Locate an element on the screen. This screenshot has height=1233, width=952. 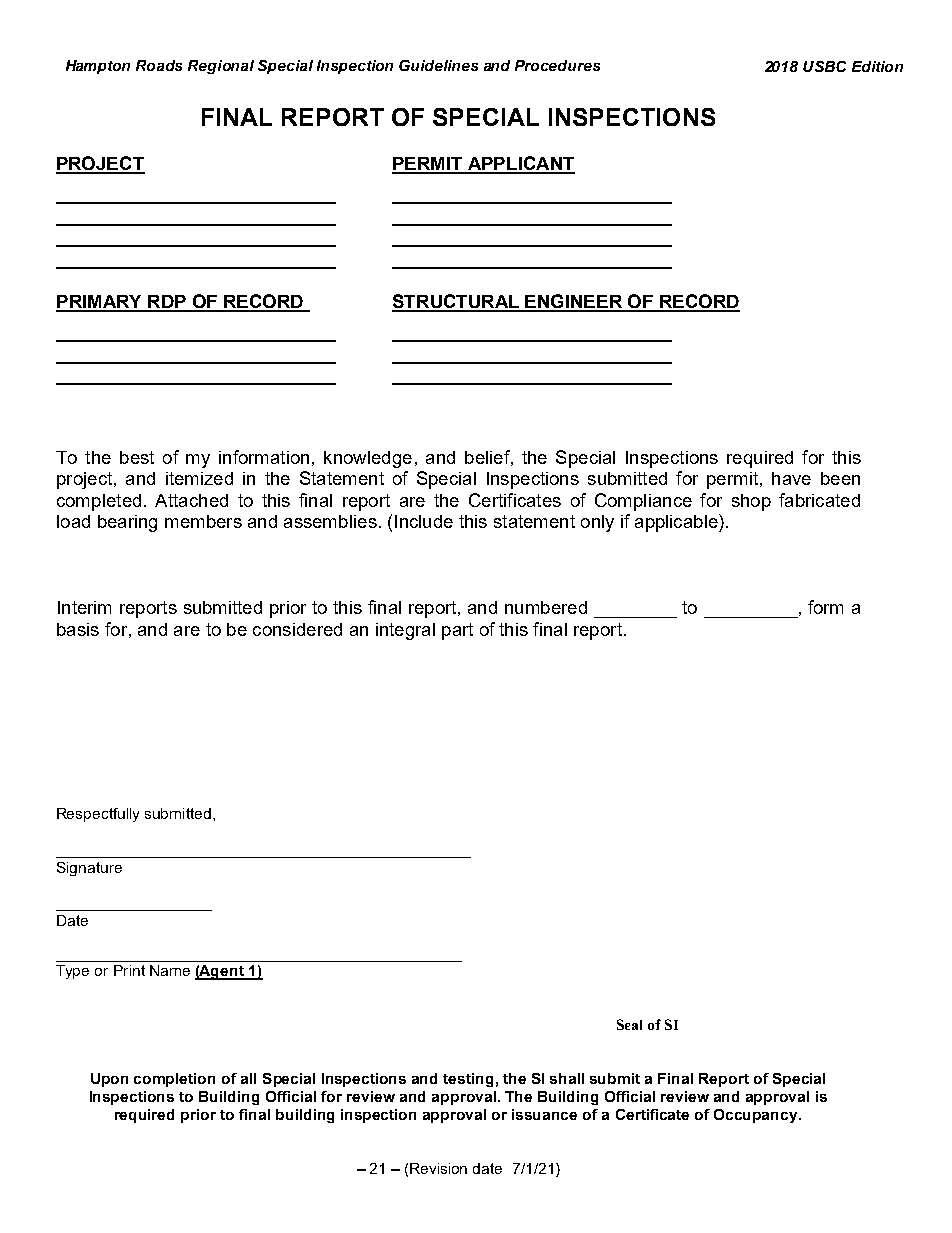
USBC is located at coordinates (824, 66).
